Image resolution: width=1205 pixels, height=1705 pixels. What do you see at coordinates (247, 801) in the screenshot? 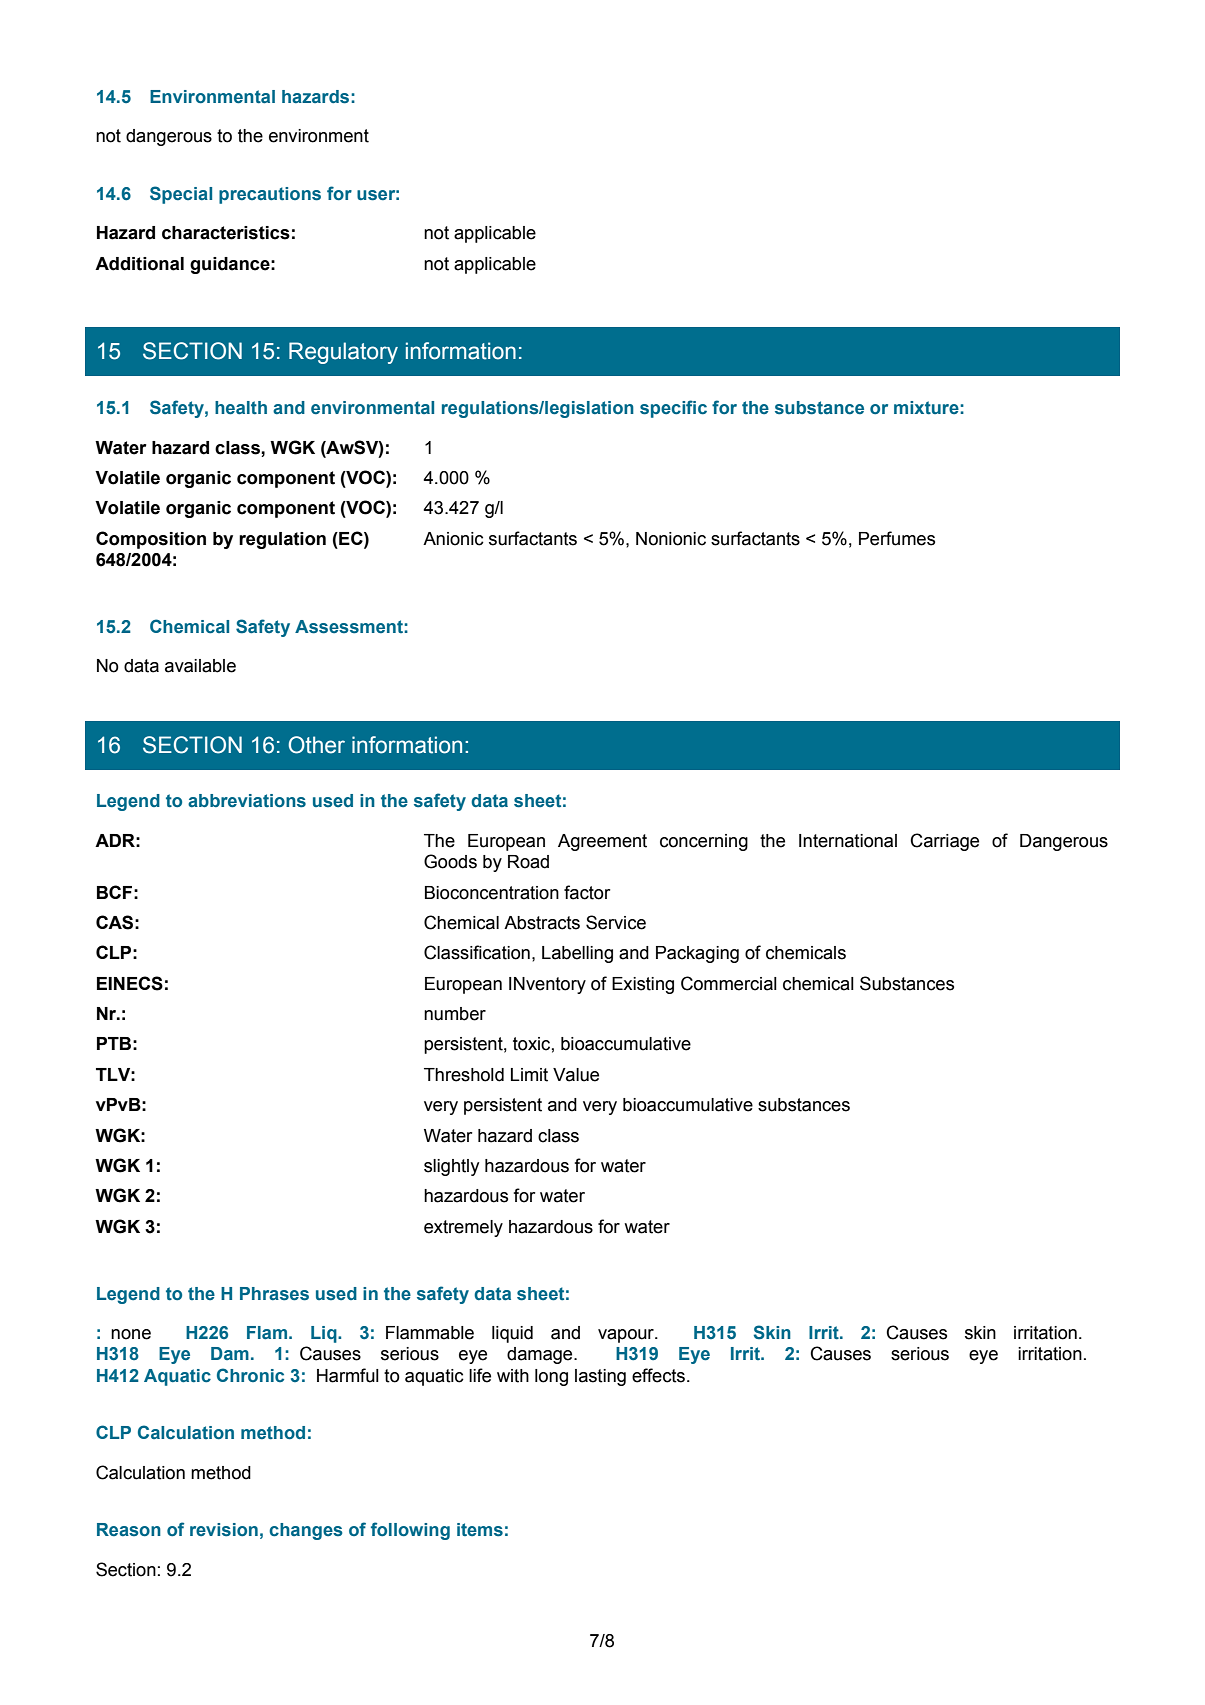
I see `abbreviations` at bounding box center [247, 801].
